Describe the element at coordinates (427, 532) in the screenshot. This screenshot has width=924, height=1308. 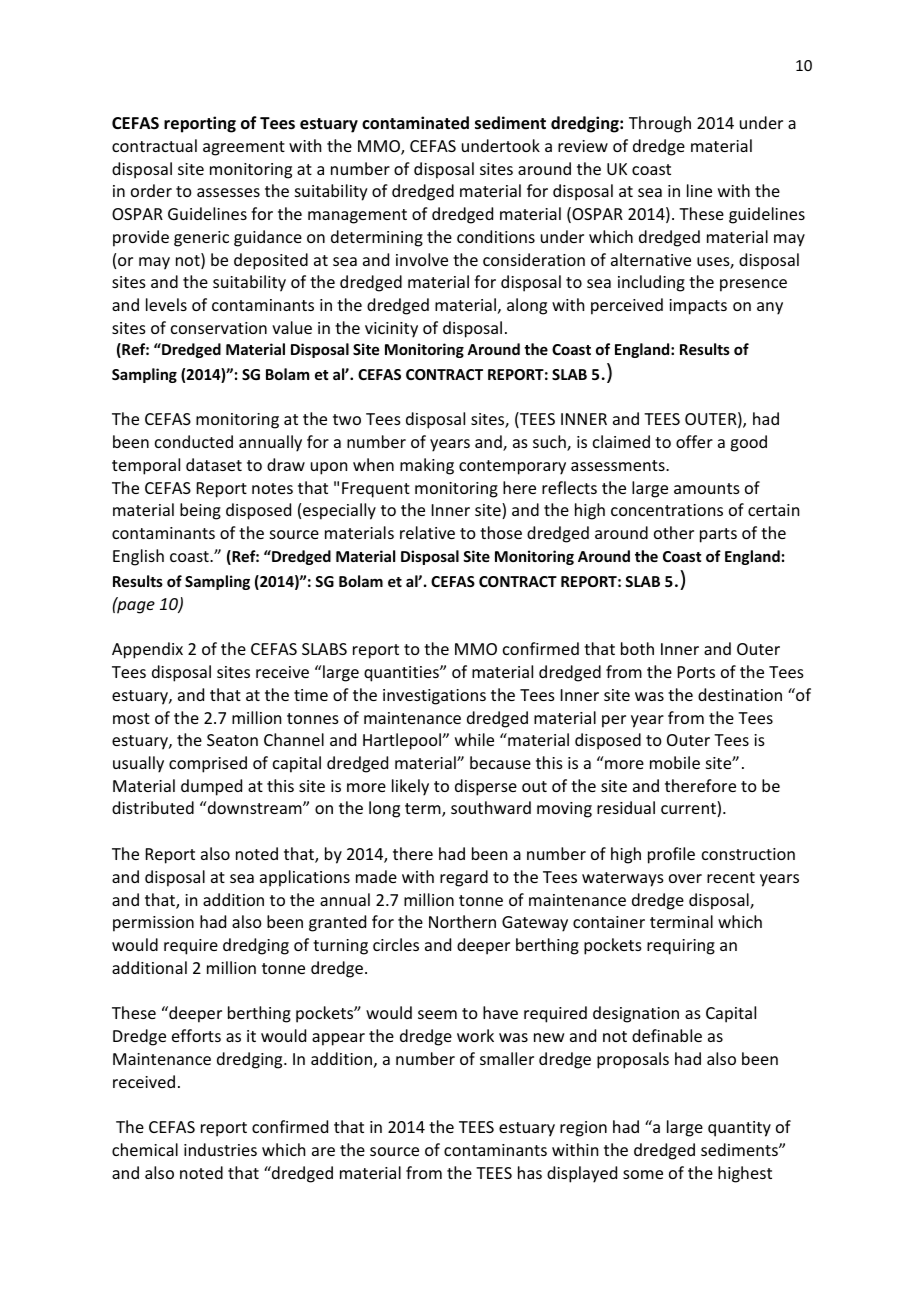
I see `relative` at that location.
